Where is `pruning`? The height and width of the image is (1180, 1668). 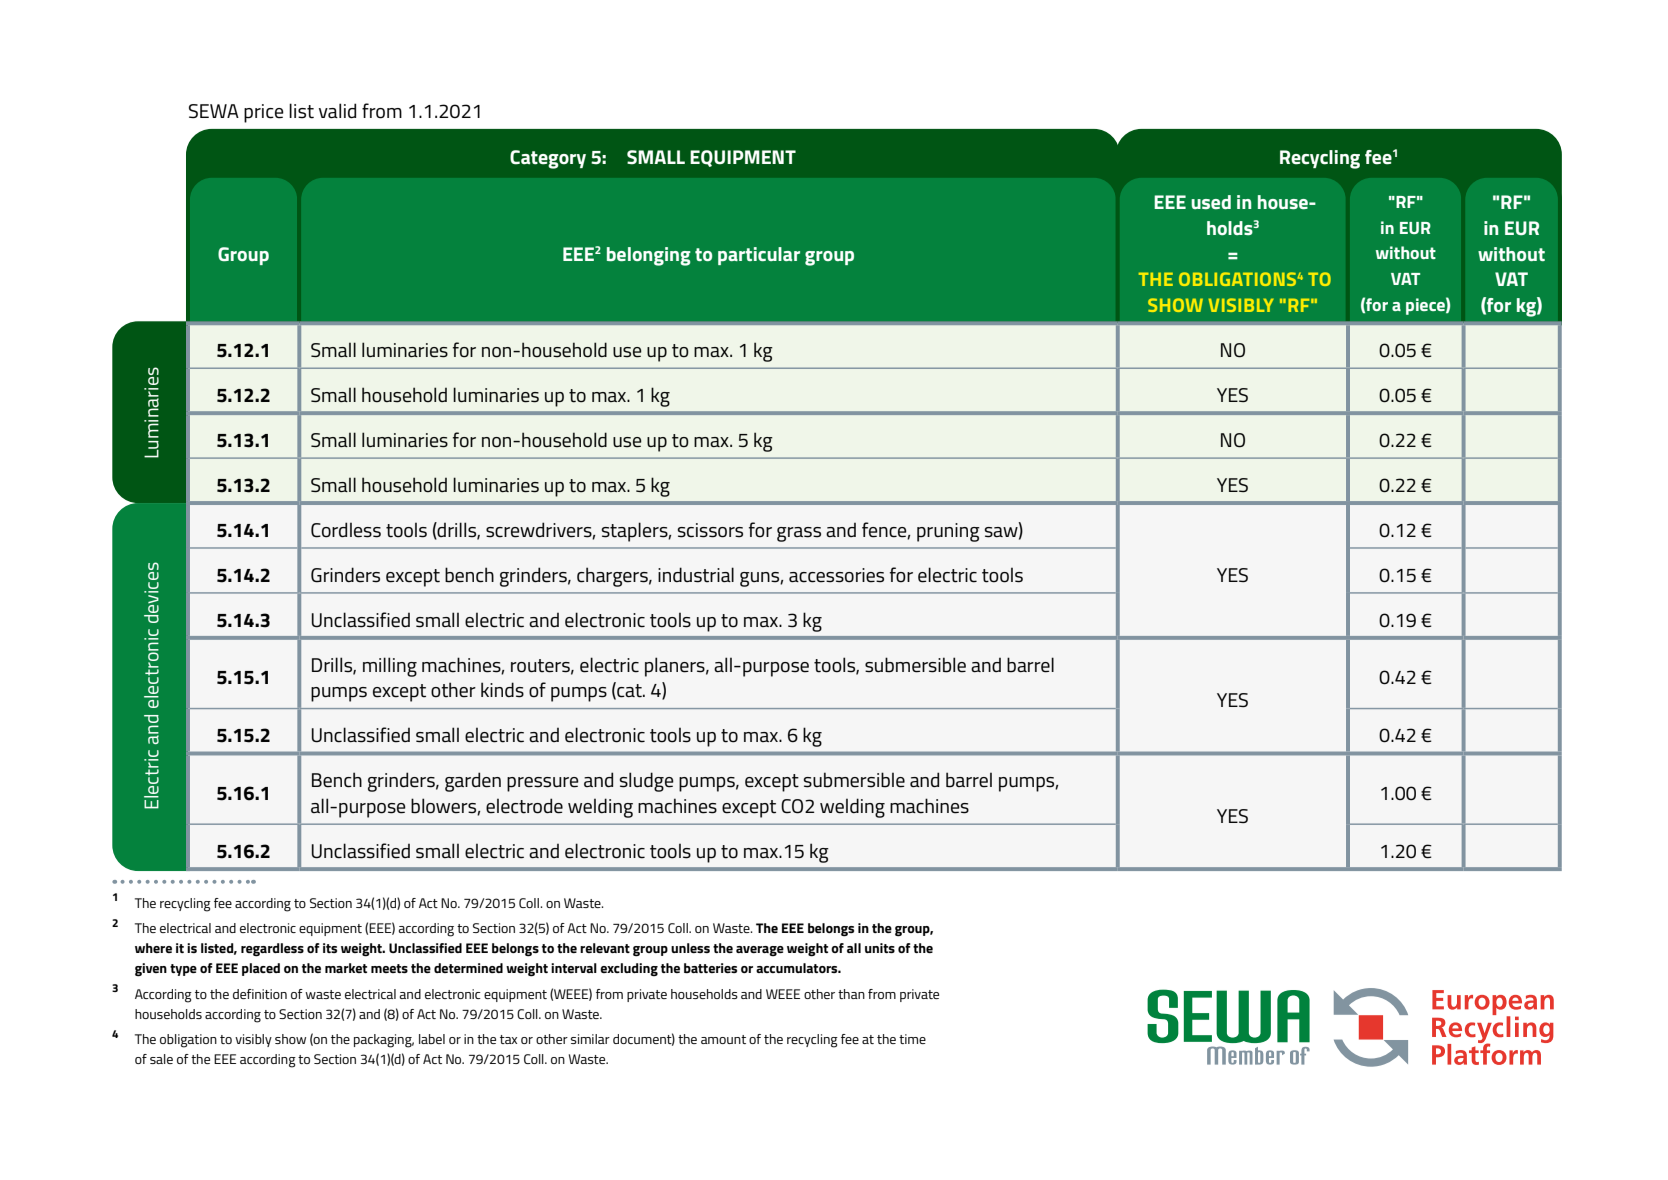 pruning is located at coordinates (948, 532).
